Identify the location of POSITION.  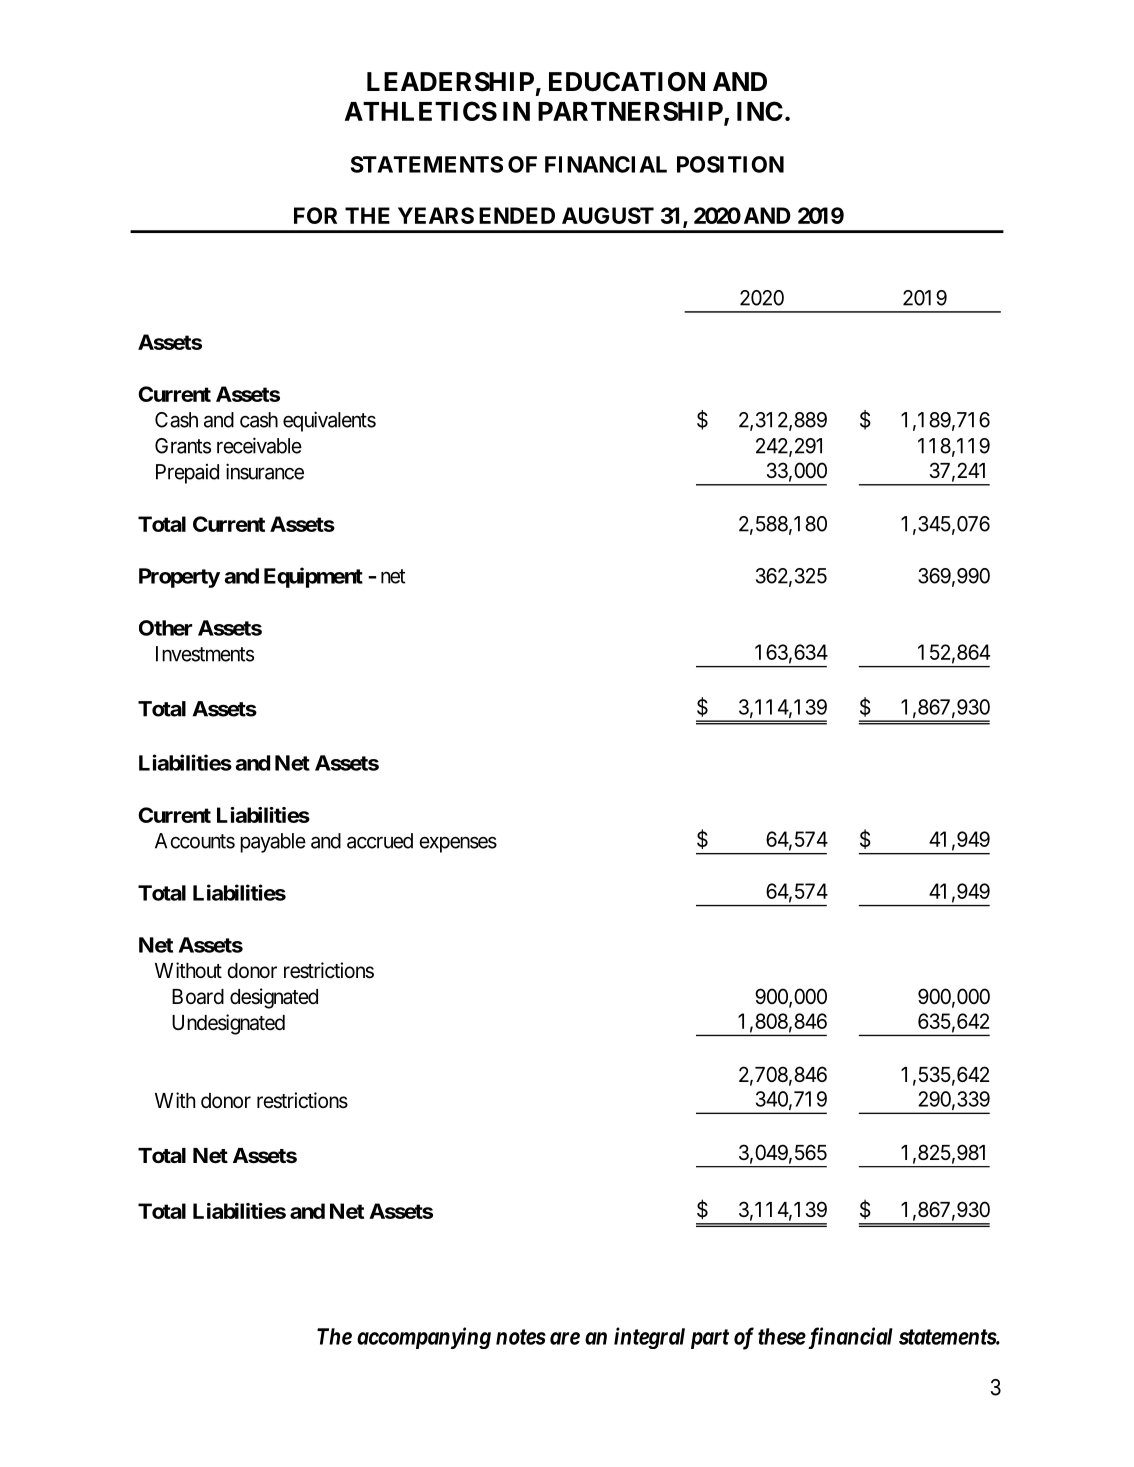
(730, 164).
